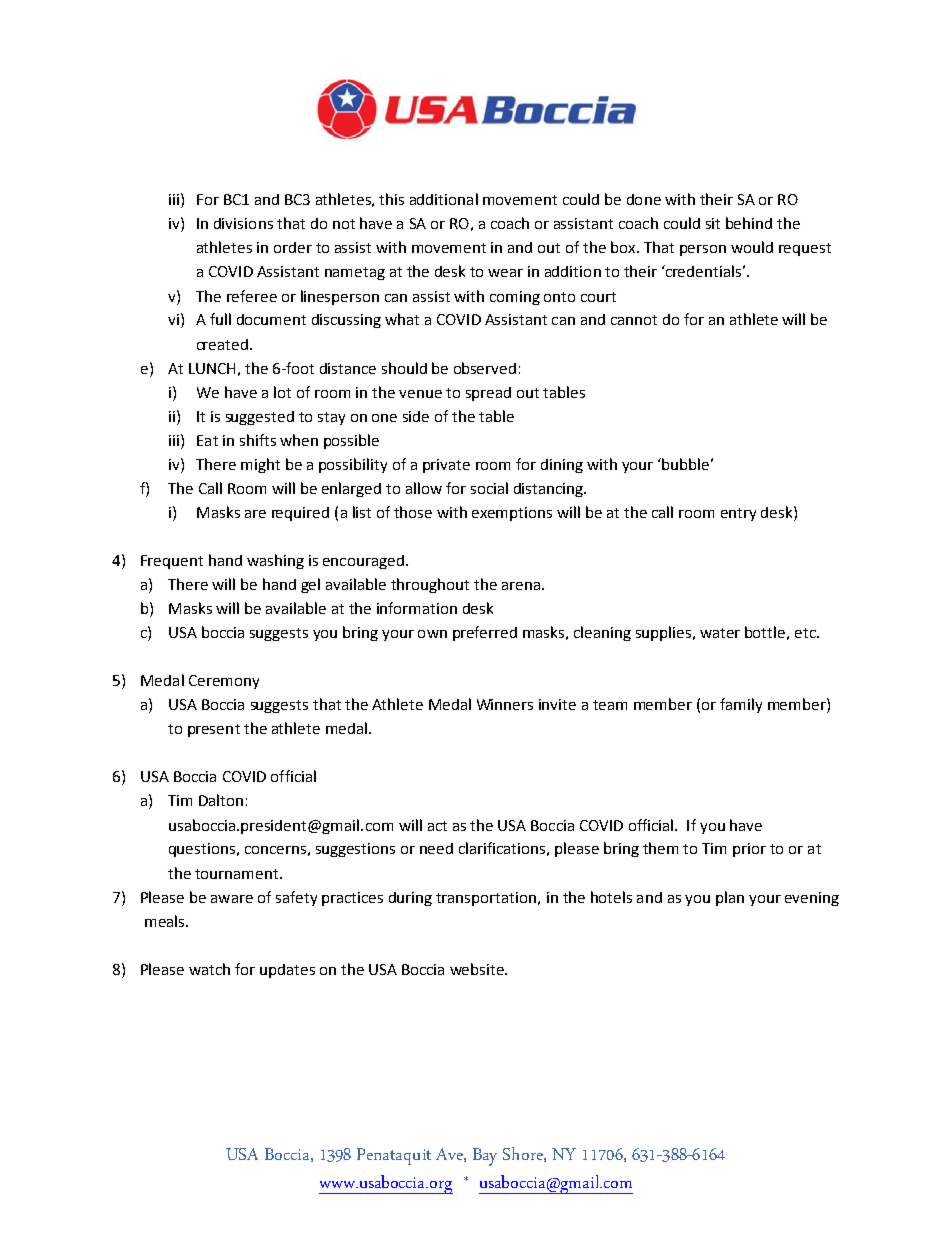 The width and height of the screenshot is (952, 1233). What do you see at coordinates (243, 223) in the screenshot?
I see `divisions` at bounding box center [243, 223].
